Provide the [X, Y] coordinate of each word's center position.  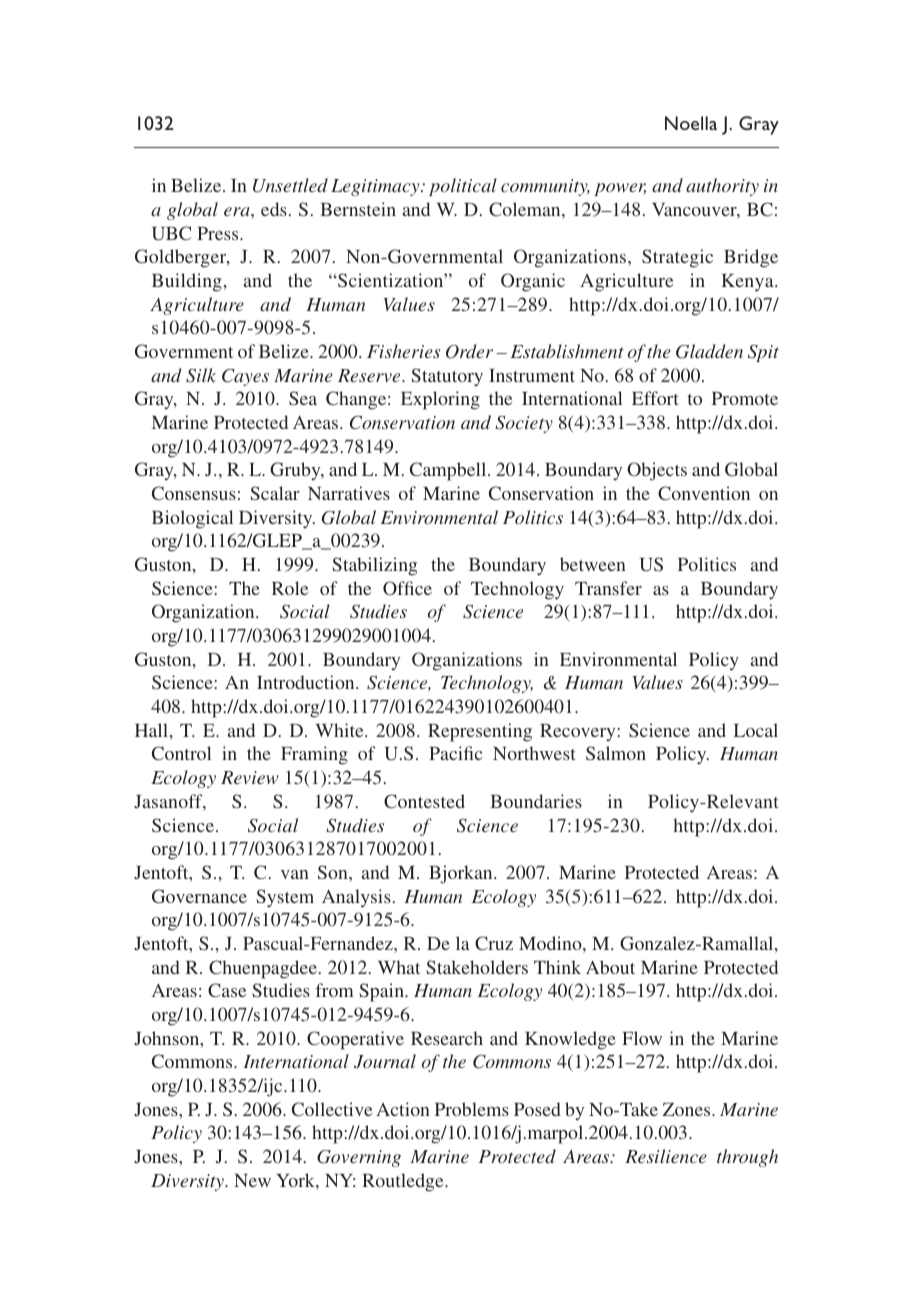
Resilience [666, 1156]
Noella [691, 123]
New [252, 1180]
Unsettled [290, 185]
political [463, 187]
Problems [472, 1109]
